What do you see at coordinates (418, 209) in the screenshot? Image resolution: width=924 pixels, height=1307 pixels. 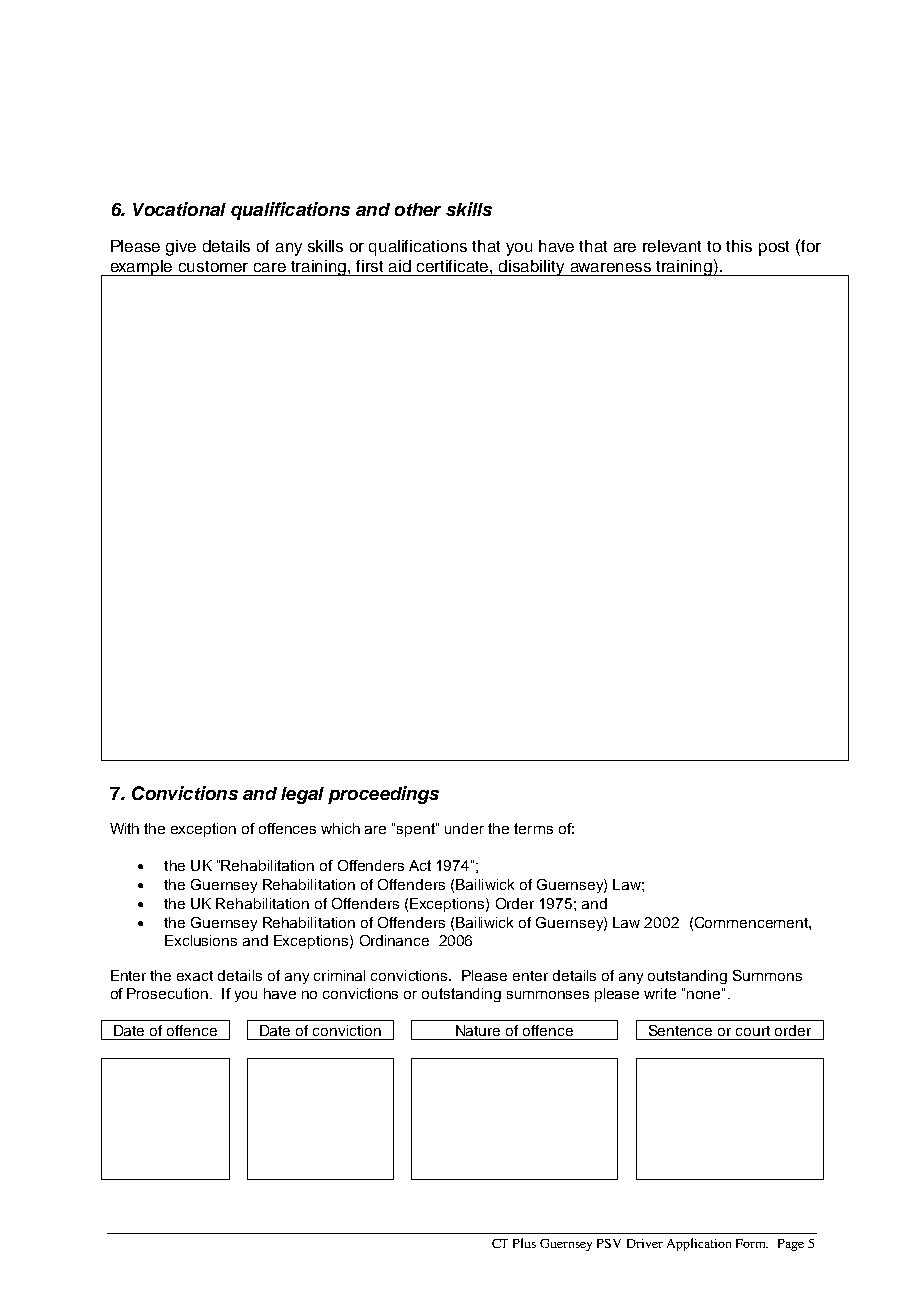 I see `other` at bounding box center [418, 209].
